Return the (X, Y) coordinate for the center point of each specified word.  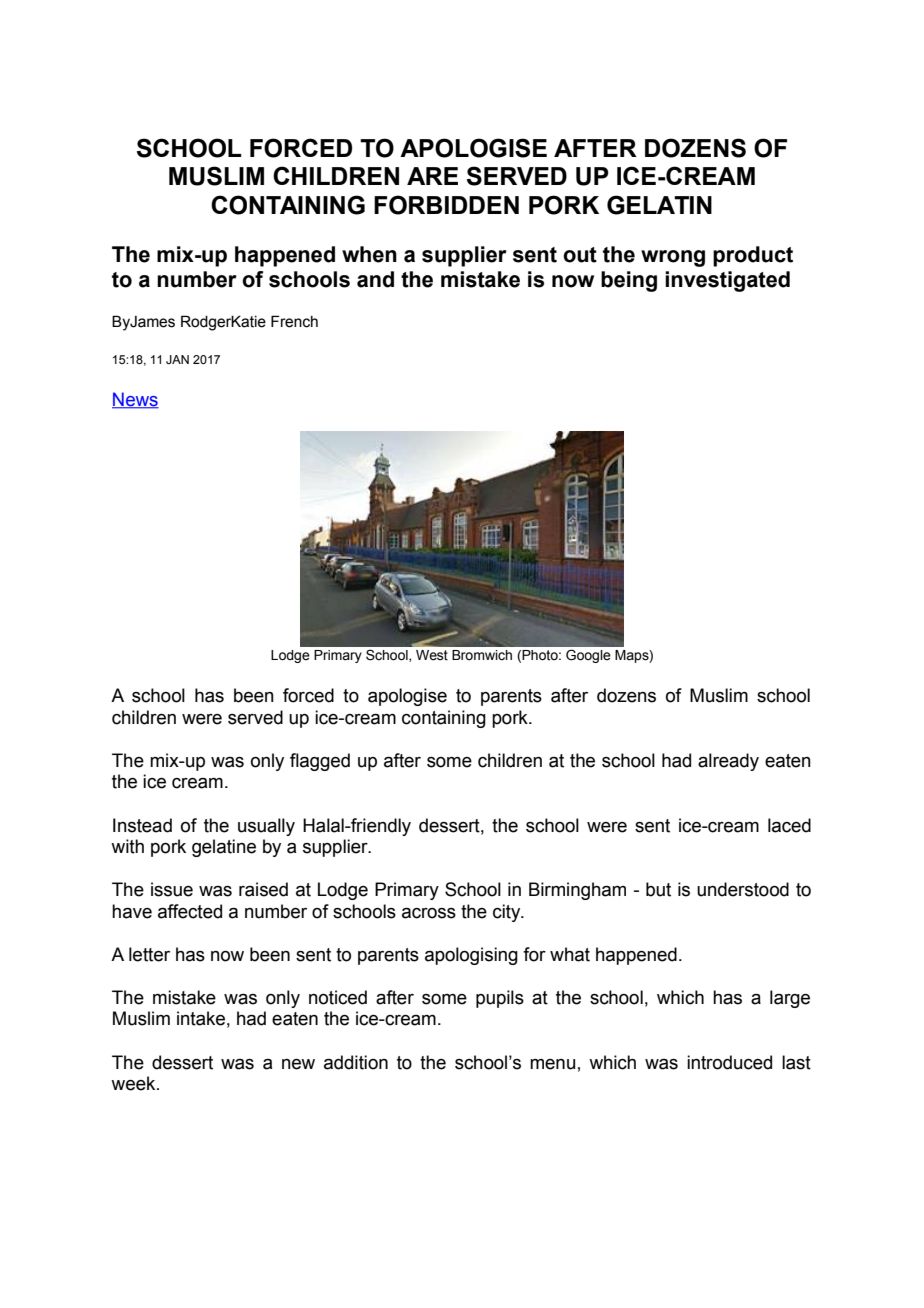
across (429, 913)
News (135, 400)
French (294, 321)
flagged (320, 762)
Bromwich (482, 655)
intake (201, 1018)
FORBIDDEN (446, 205)
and (375, 279)
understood (743, 889)
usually (266, 827)
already (728, 762)
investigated (727, 281)
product (753, 256)
